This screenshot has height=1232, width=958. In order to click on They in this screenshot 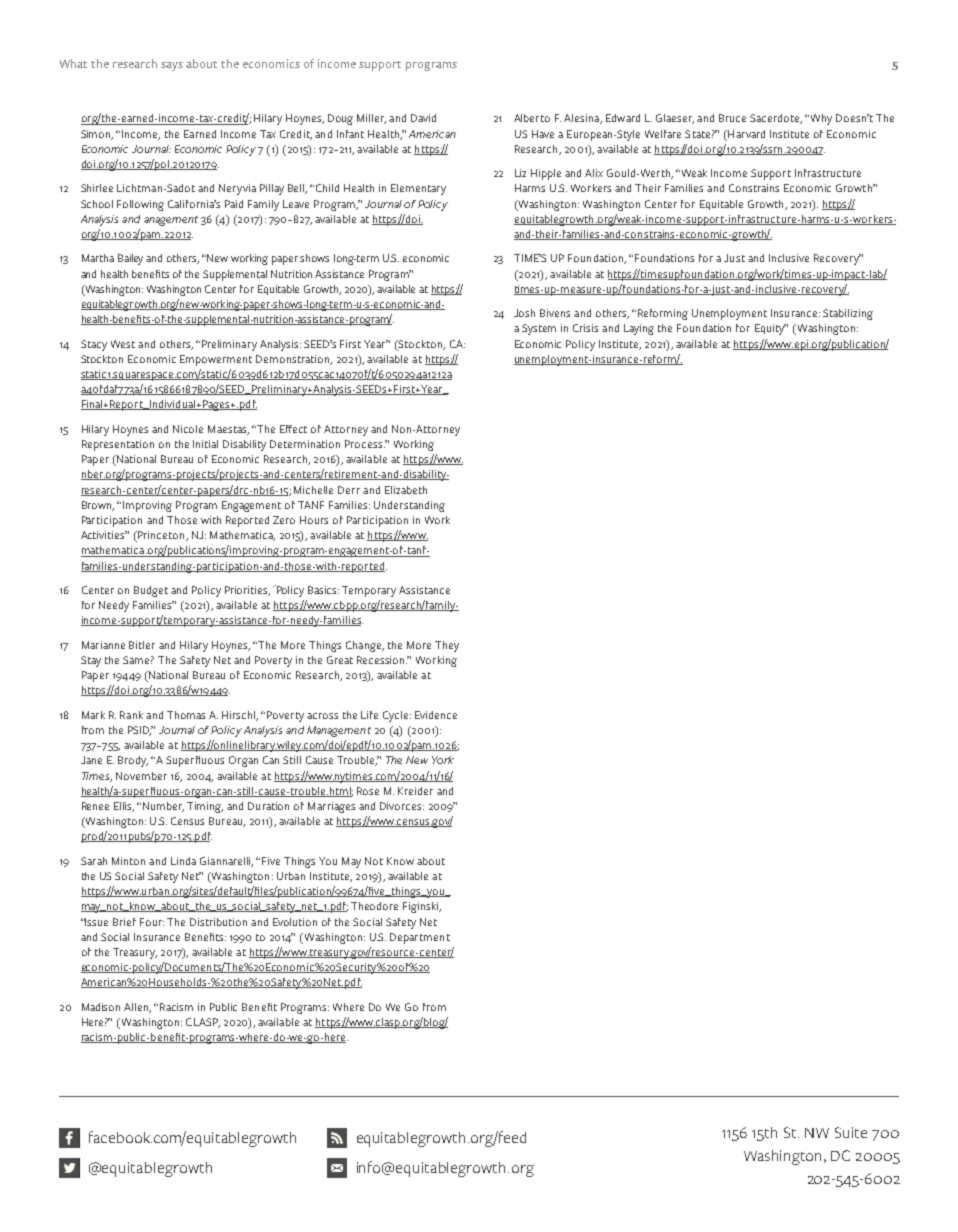, I will do `click(447, 646)`.
